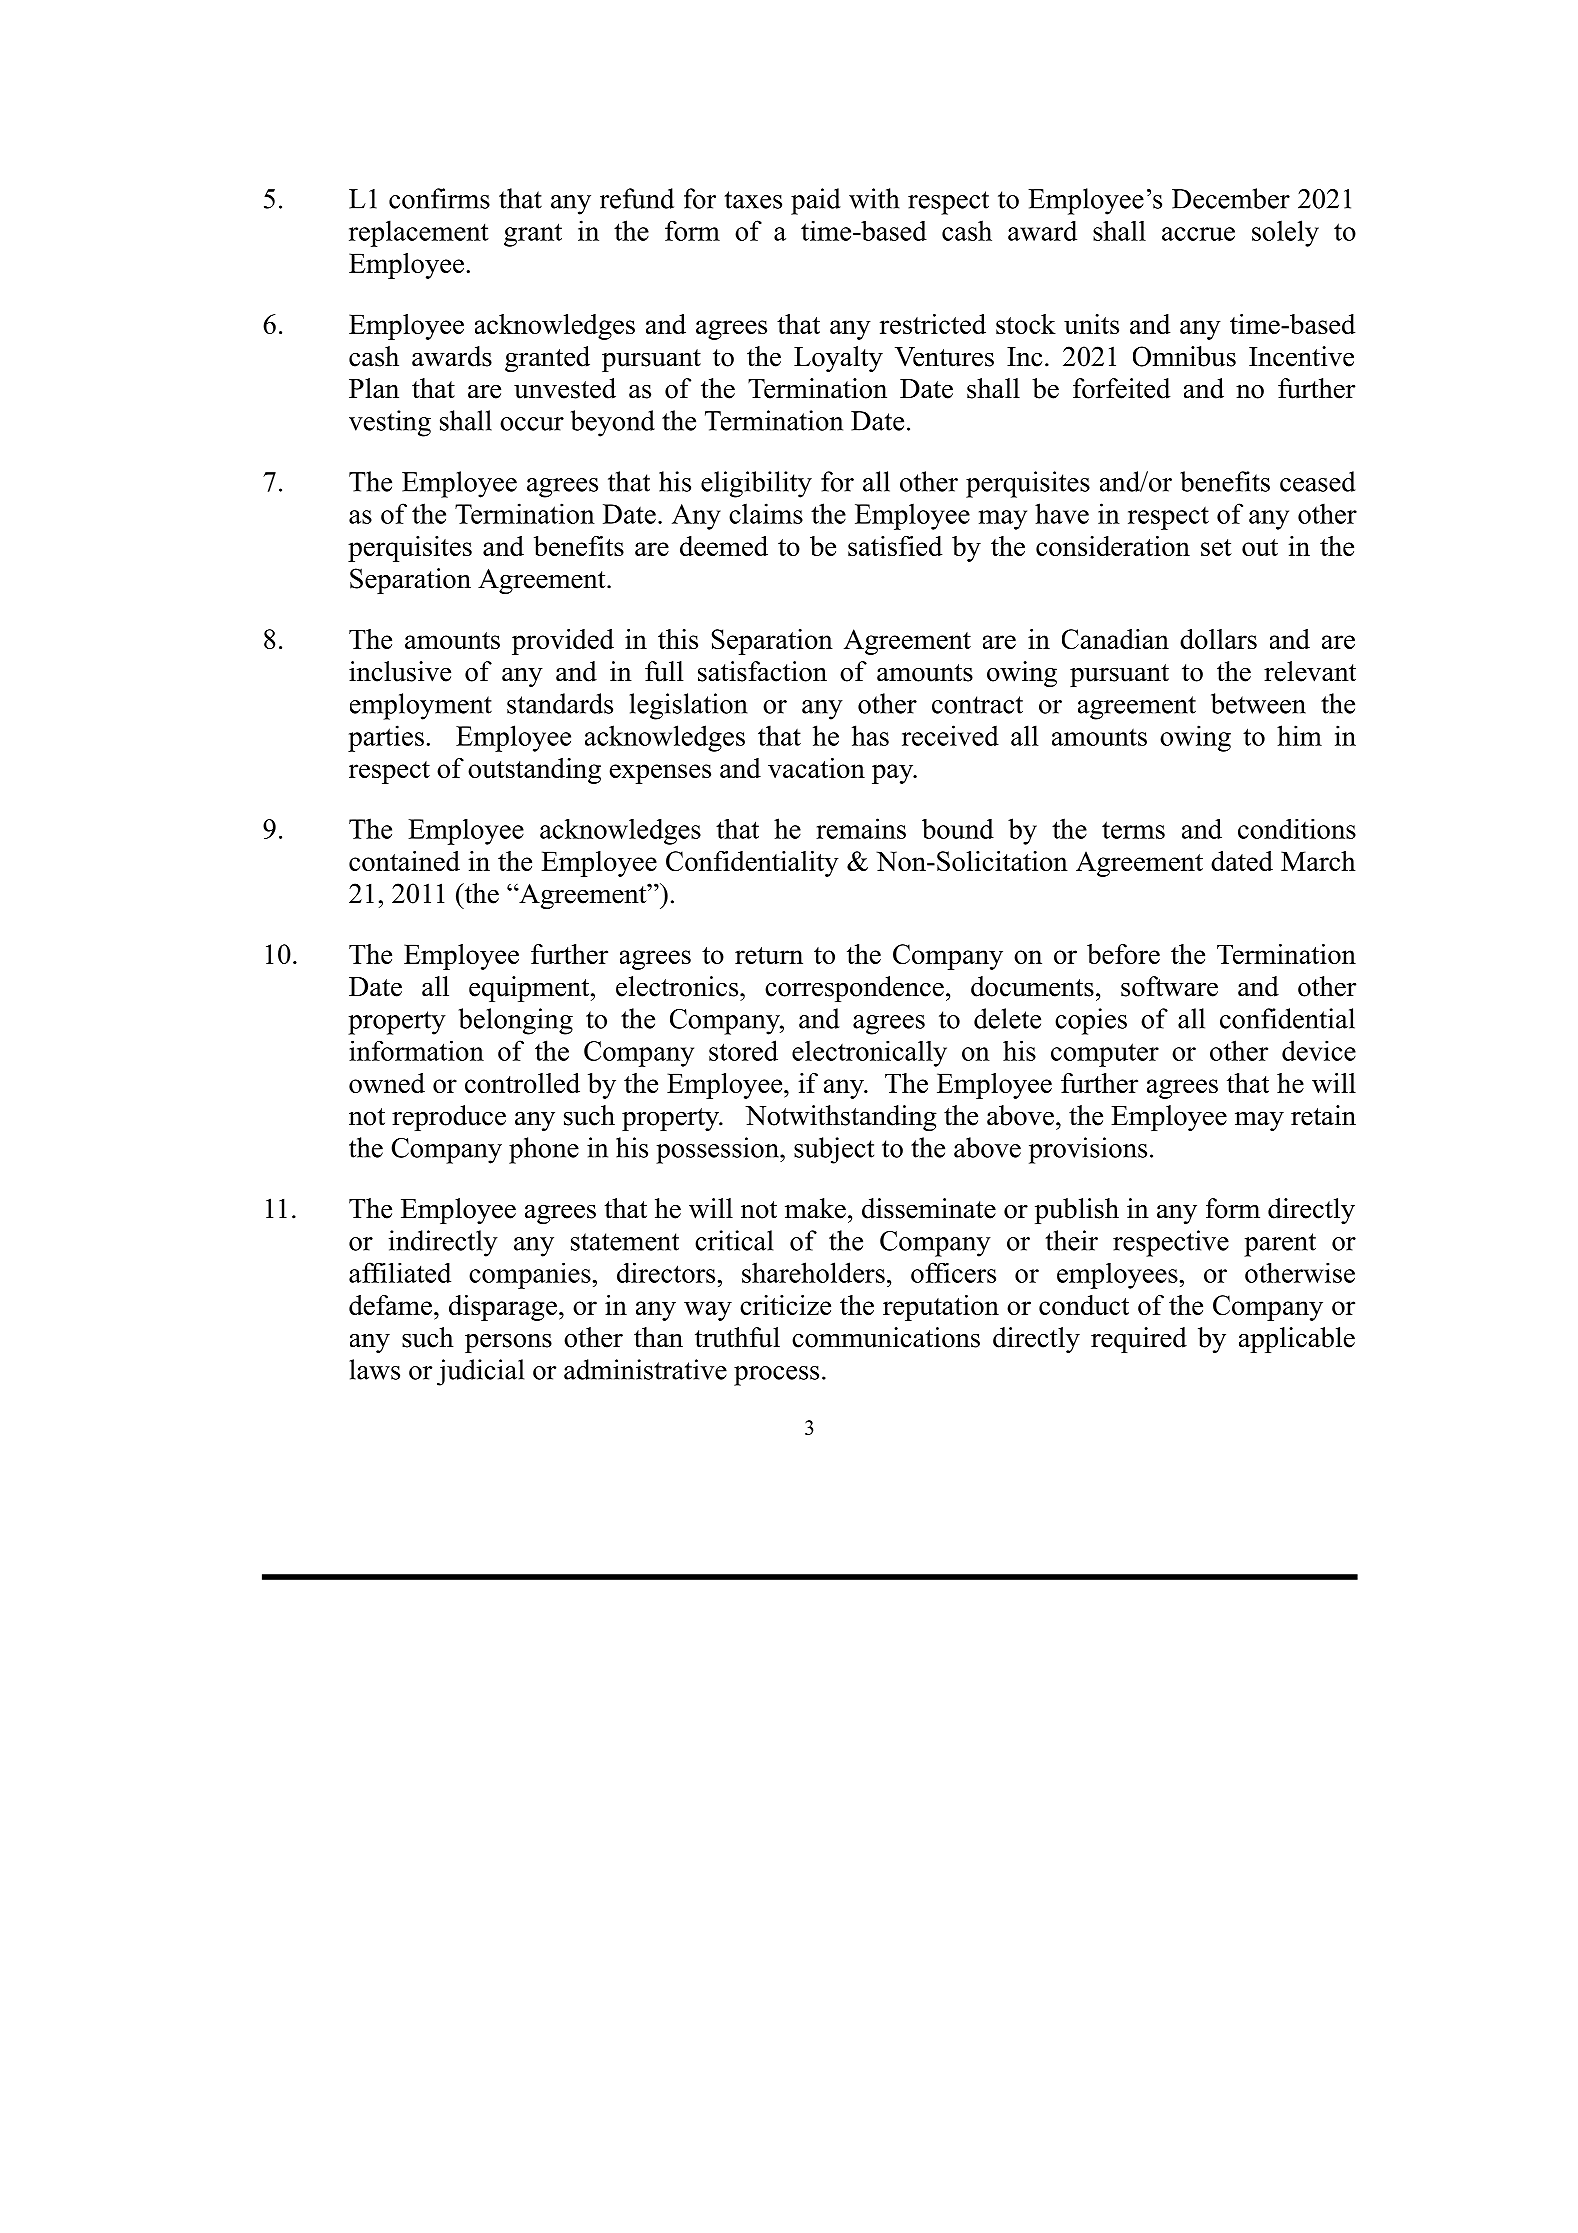 Image resolution: width=1578 pixels, height=2233 pixels. What do you see at coordinates (762, 671) in the page?
I see `satisfaction` at bounding box center [762, 671].
